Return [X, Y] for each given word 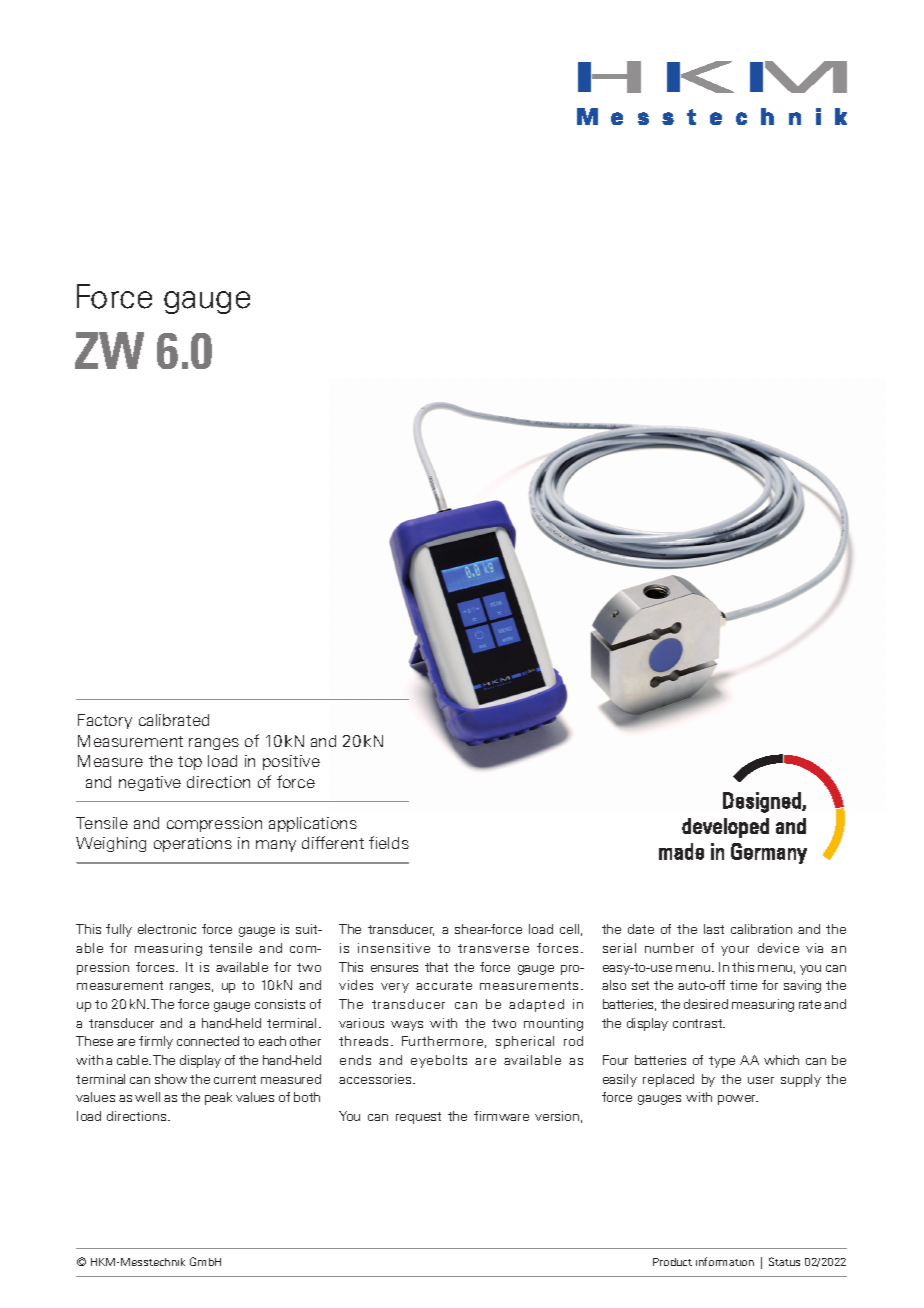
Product [672, 1262]
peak [218, 1098]
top [190, 763]
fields [389, 842]
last [714, 929]
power [738, 1100]
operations [193, 844]
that [436, 967]
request [418, 1118]
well [147, 1097]
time [743, 985]
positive [291, 762]
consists [280, 1004]
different [333, 842]
